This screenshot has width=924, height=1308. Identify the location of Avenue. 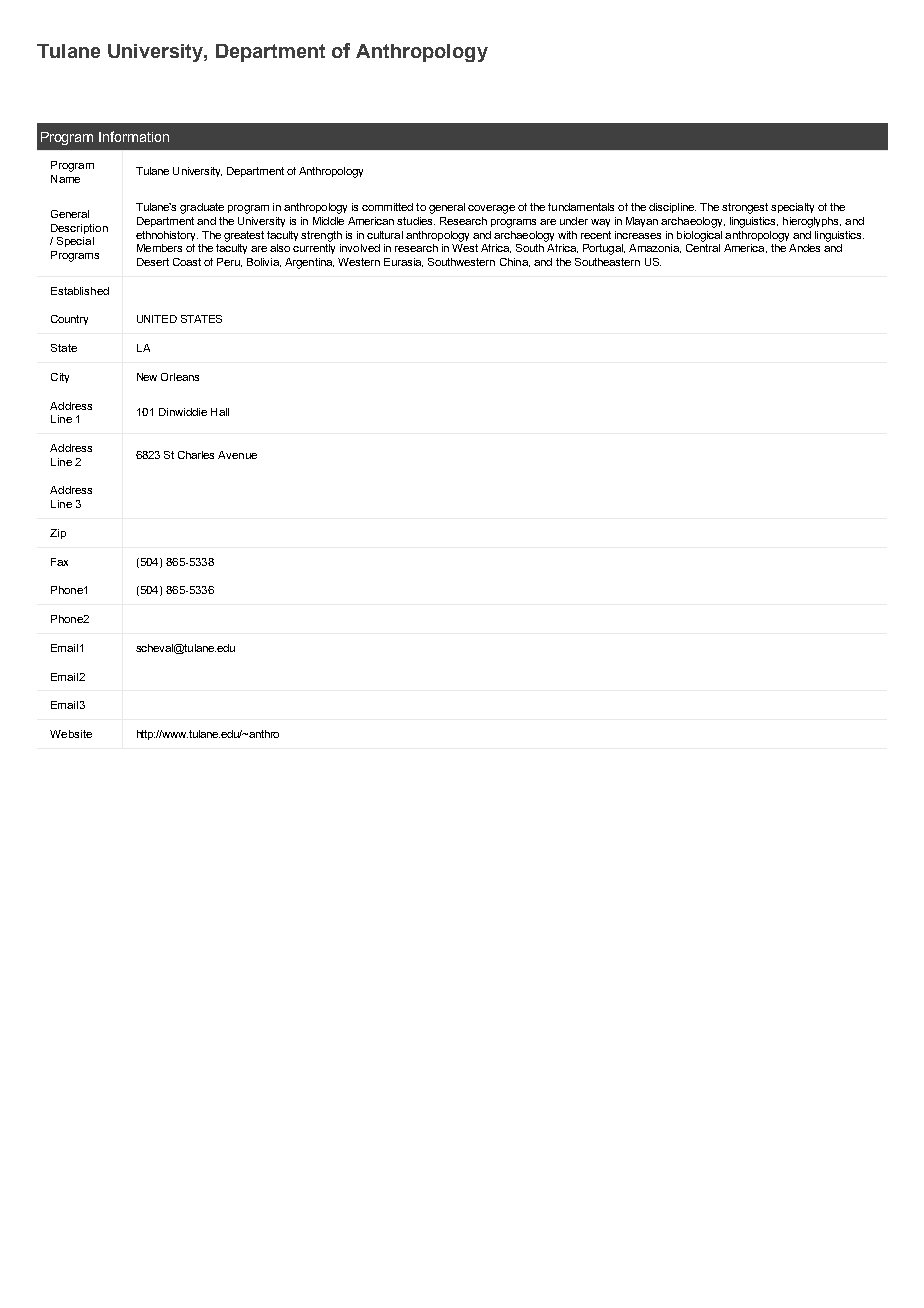
(237, 455).
